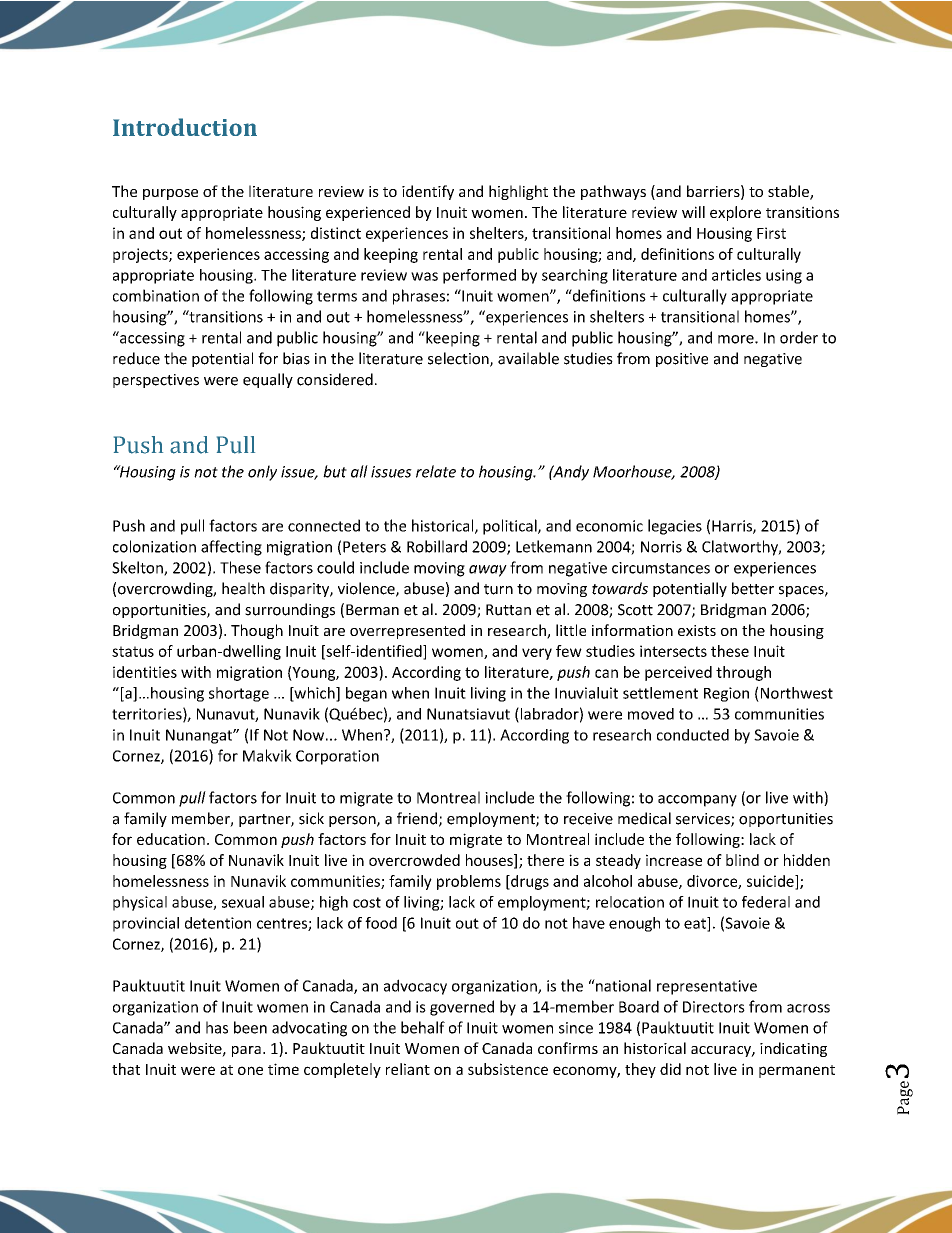 This screenshot has width=952, height=1233. What do you see at coordinates (366, 694) in the screenshot?
I see `began` at bounding box center [366, 694].
